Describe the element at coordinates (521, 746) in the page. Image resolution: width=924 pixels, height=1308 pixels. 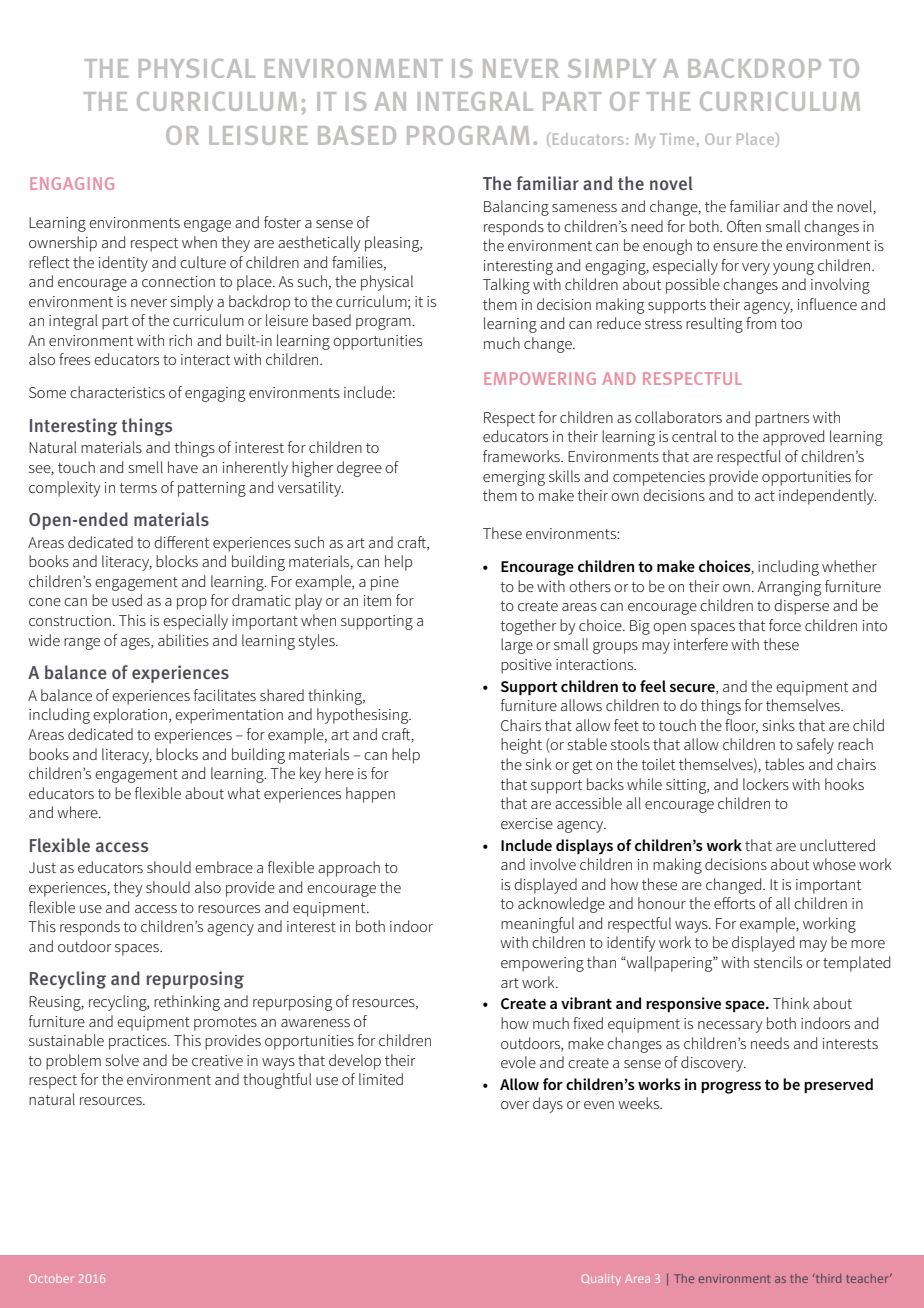
I see `height` at that location.
